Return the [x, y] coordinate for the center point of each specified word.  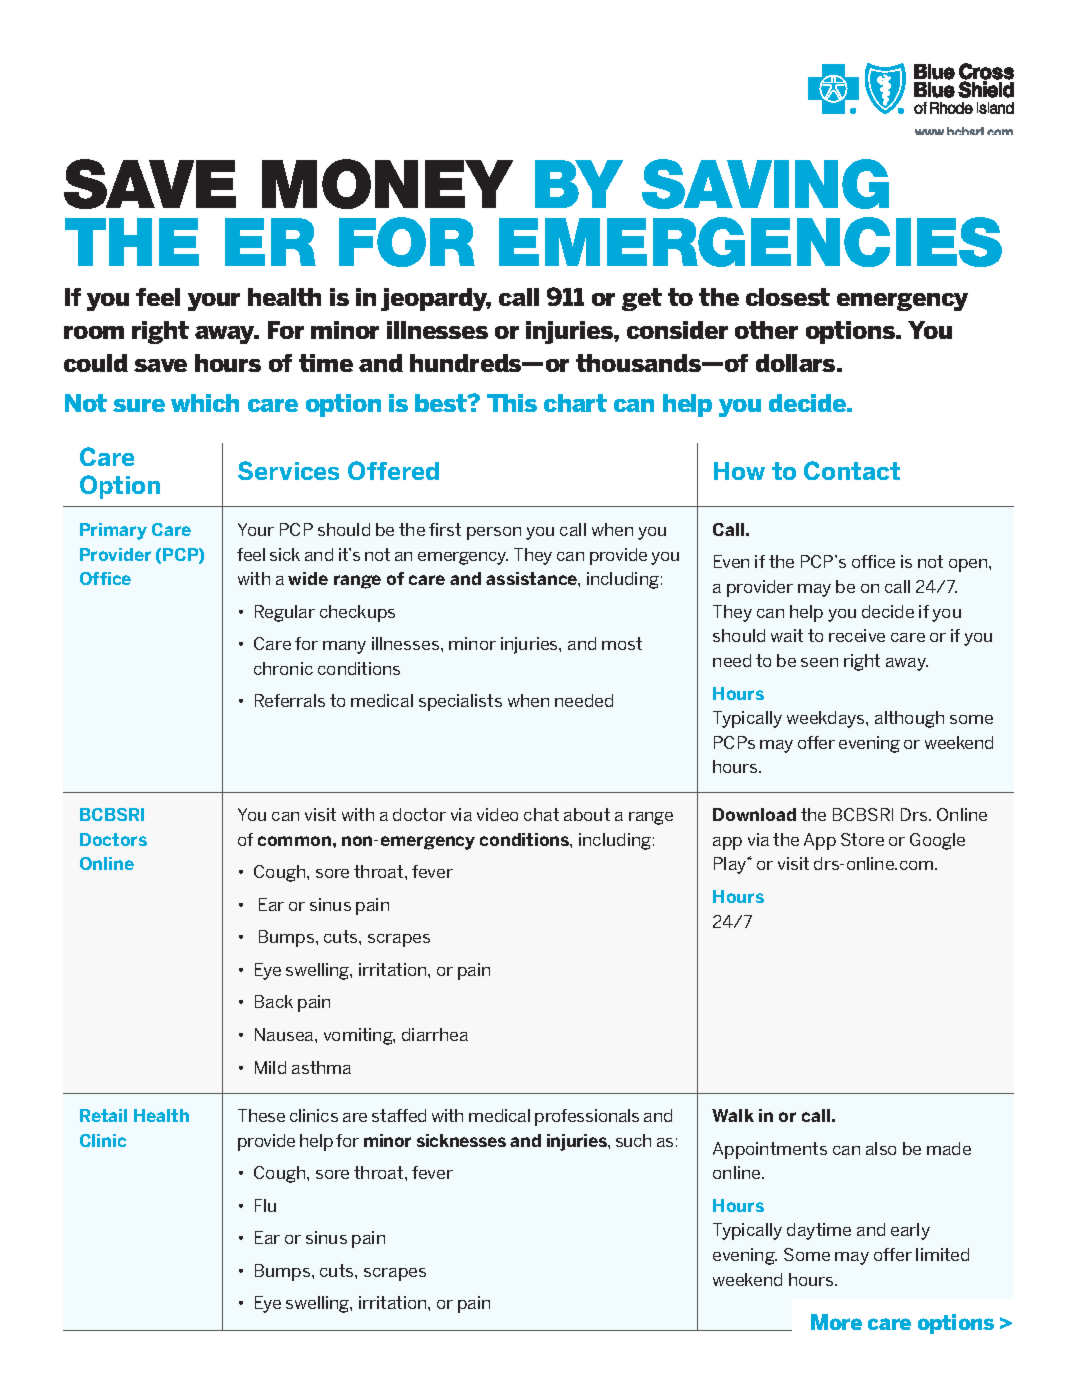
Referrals [290, 700]
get [642, 299]
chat [541, 814]
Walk [733, 1115]
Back [274, 1001]
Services [288, 470]
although [909, 719]
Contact [852, 470]
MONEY [387, 184]
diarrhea [435, 1034]
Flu [265, 1205]
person [494, 533]
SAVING [765, 184]
